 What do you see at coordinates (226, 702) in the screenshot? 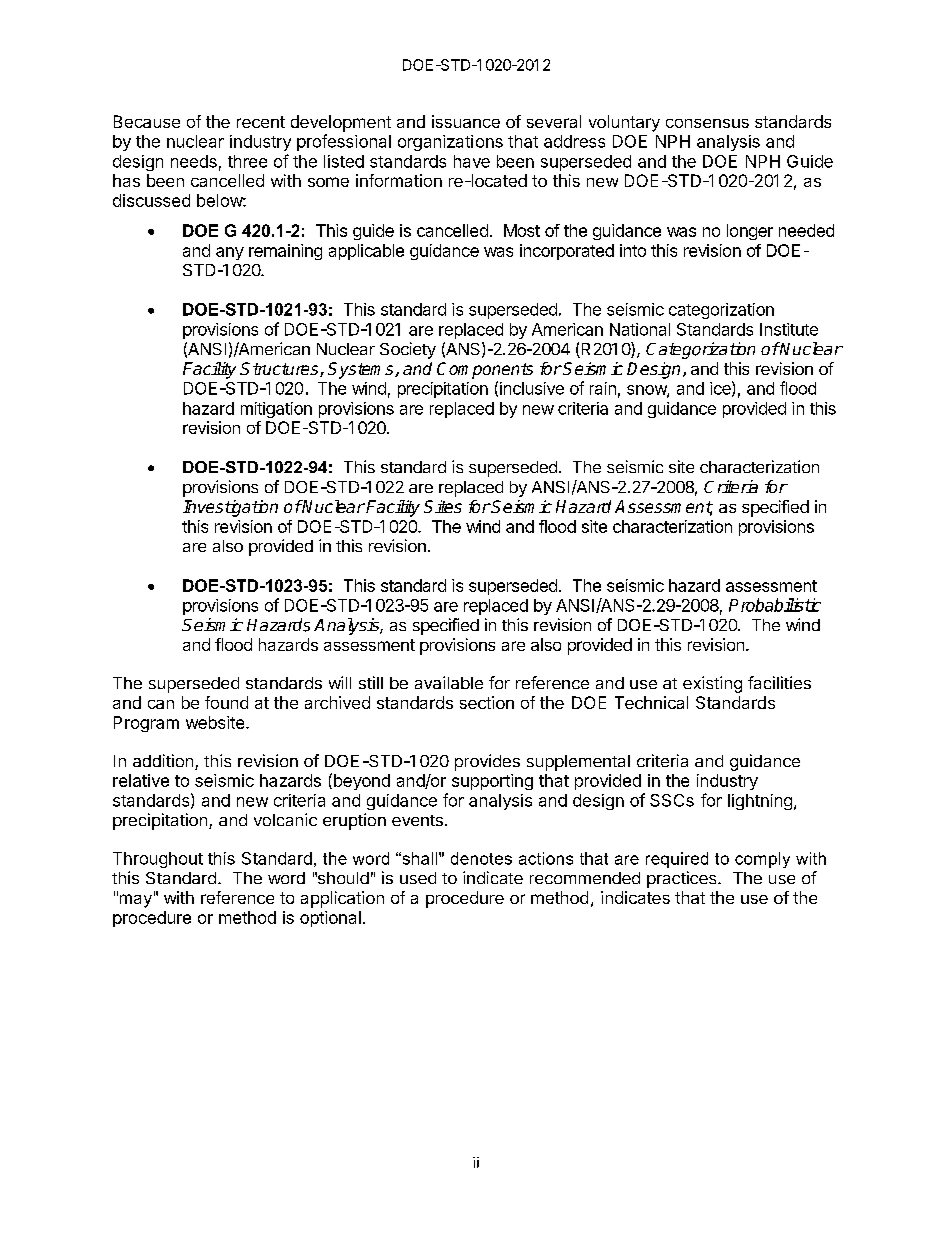
I see `found` at bounding box center [226, 702].
